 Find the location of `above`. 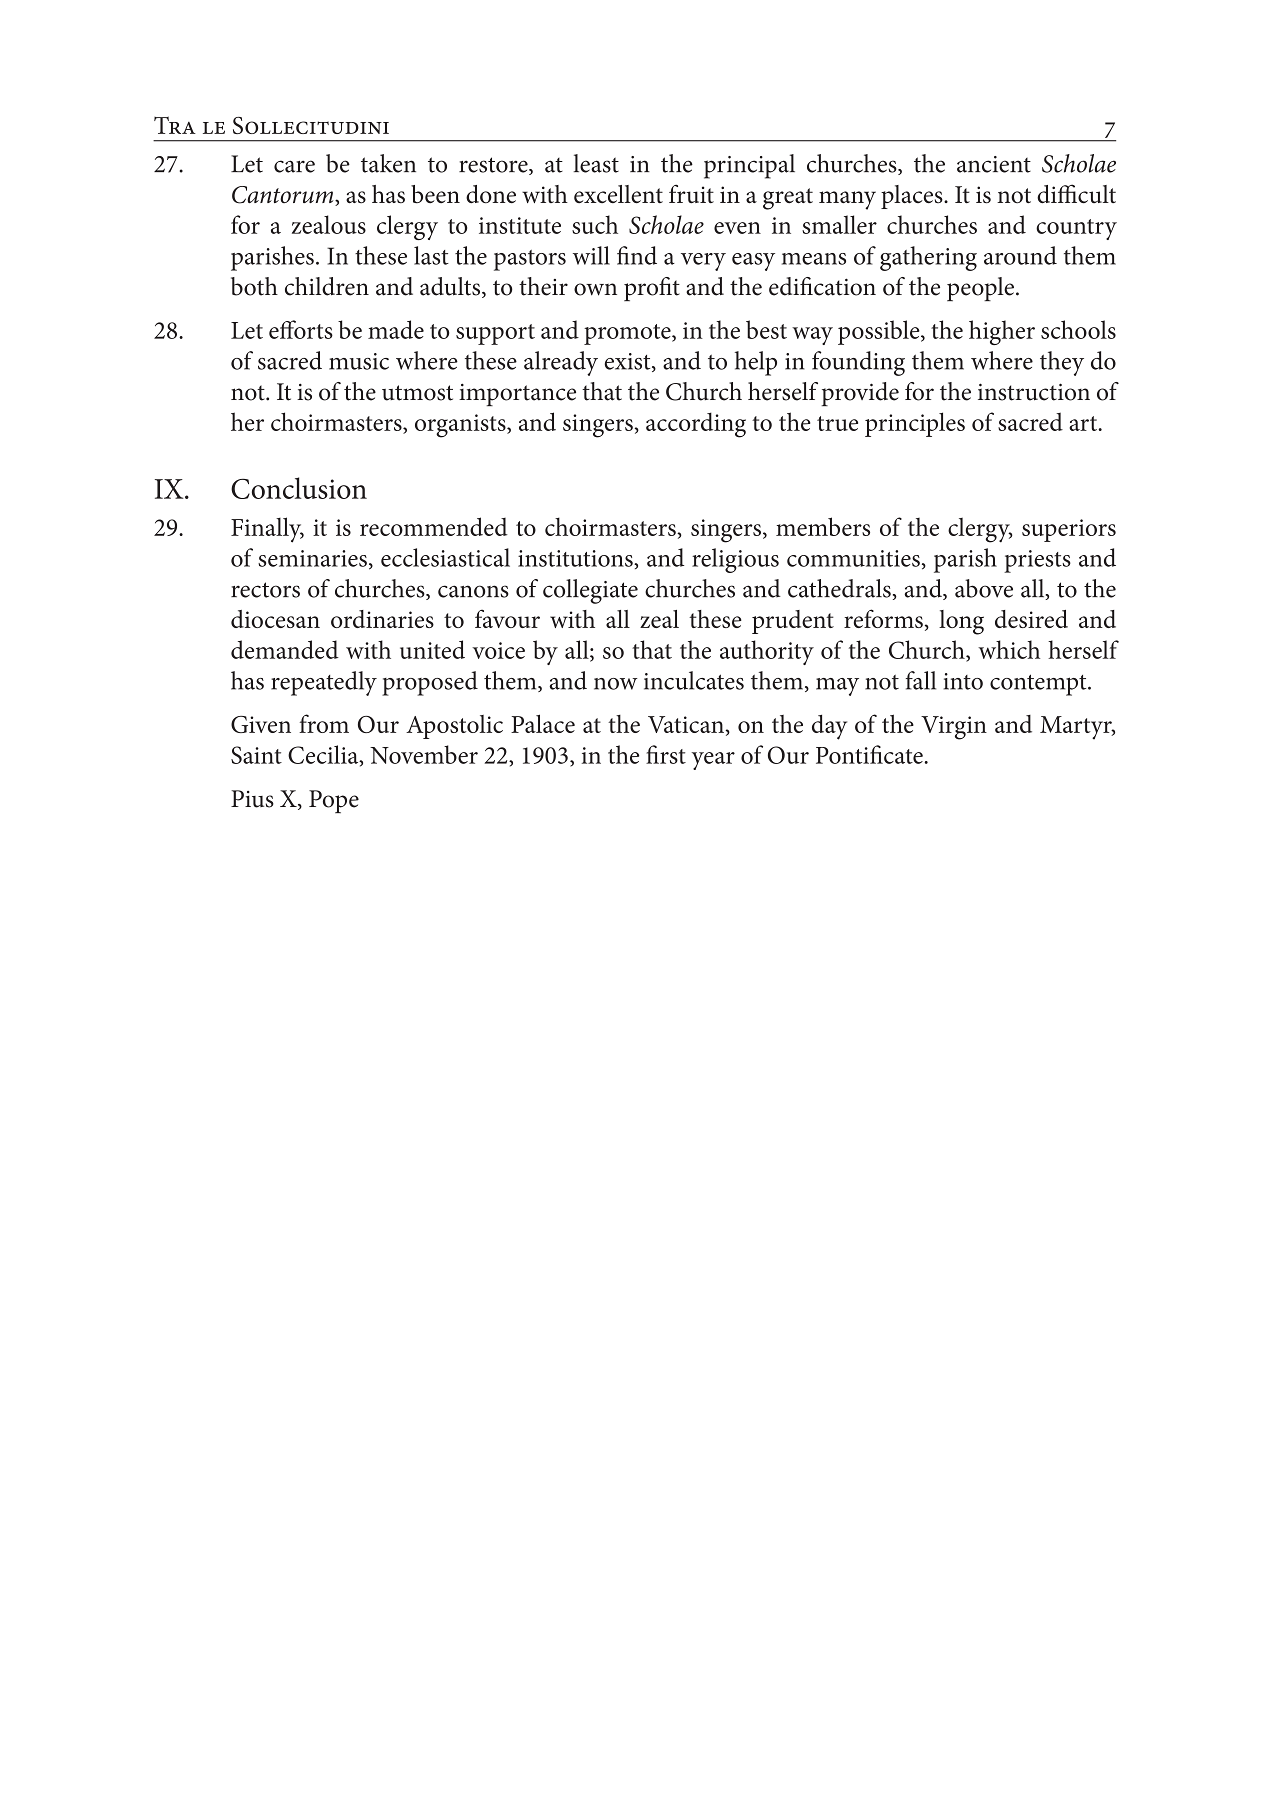

above is located at coordinates (984, 588).
